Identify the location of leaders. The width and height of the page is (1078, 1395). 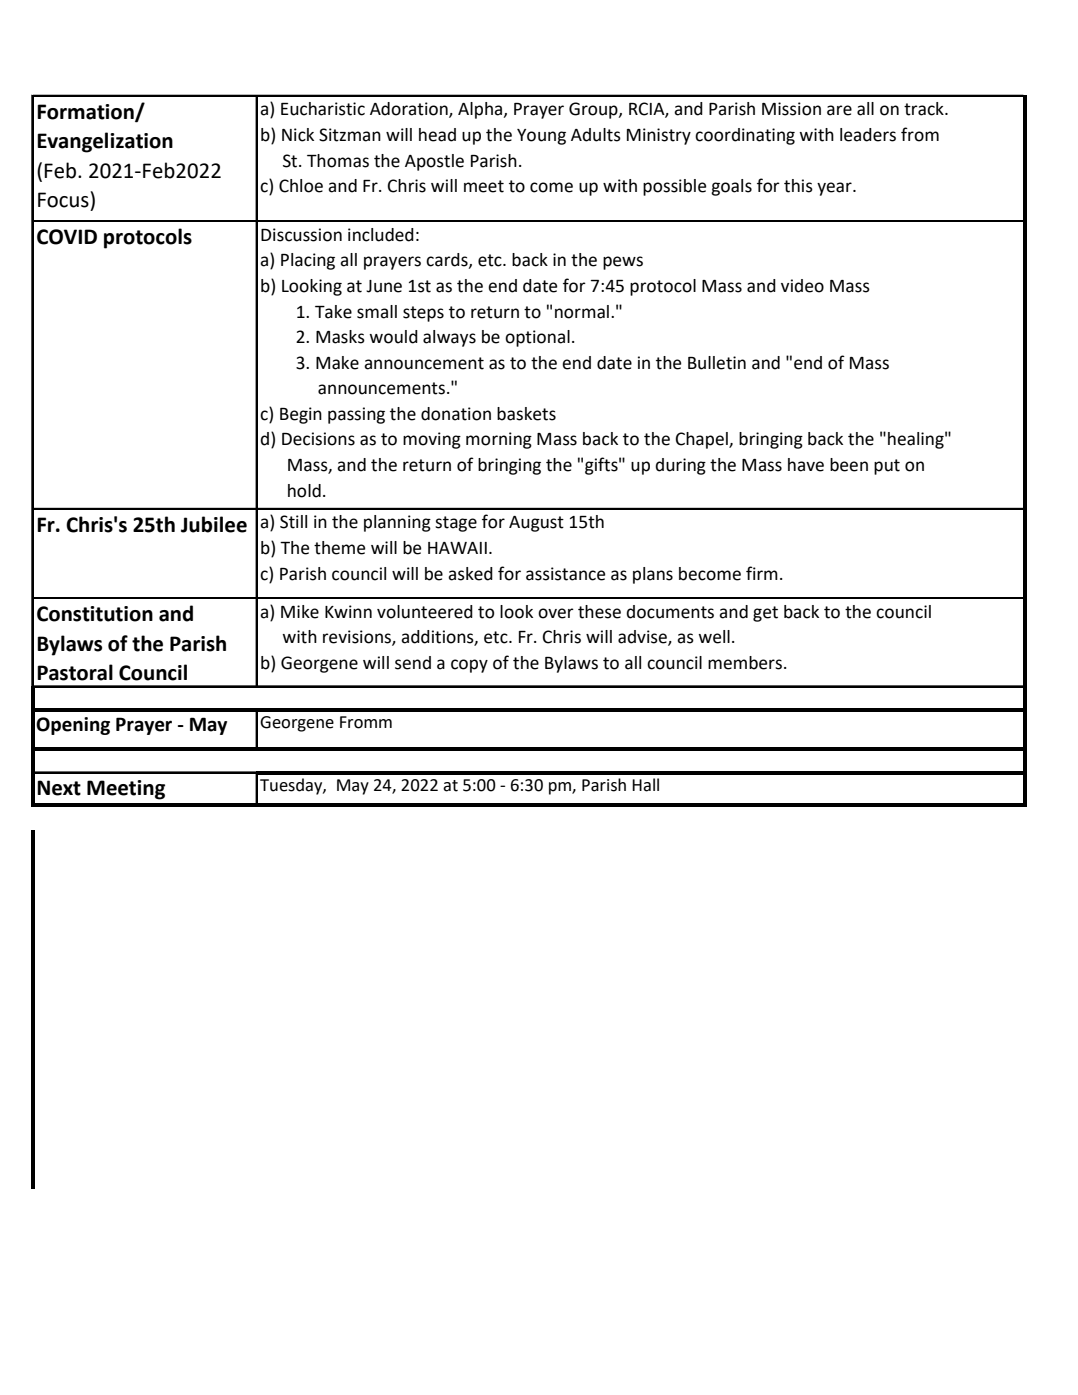
(868, 135).
